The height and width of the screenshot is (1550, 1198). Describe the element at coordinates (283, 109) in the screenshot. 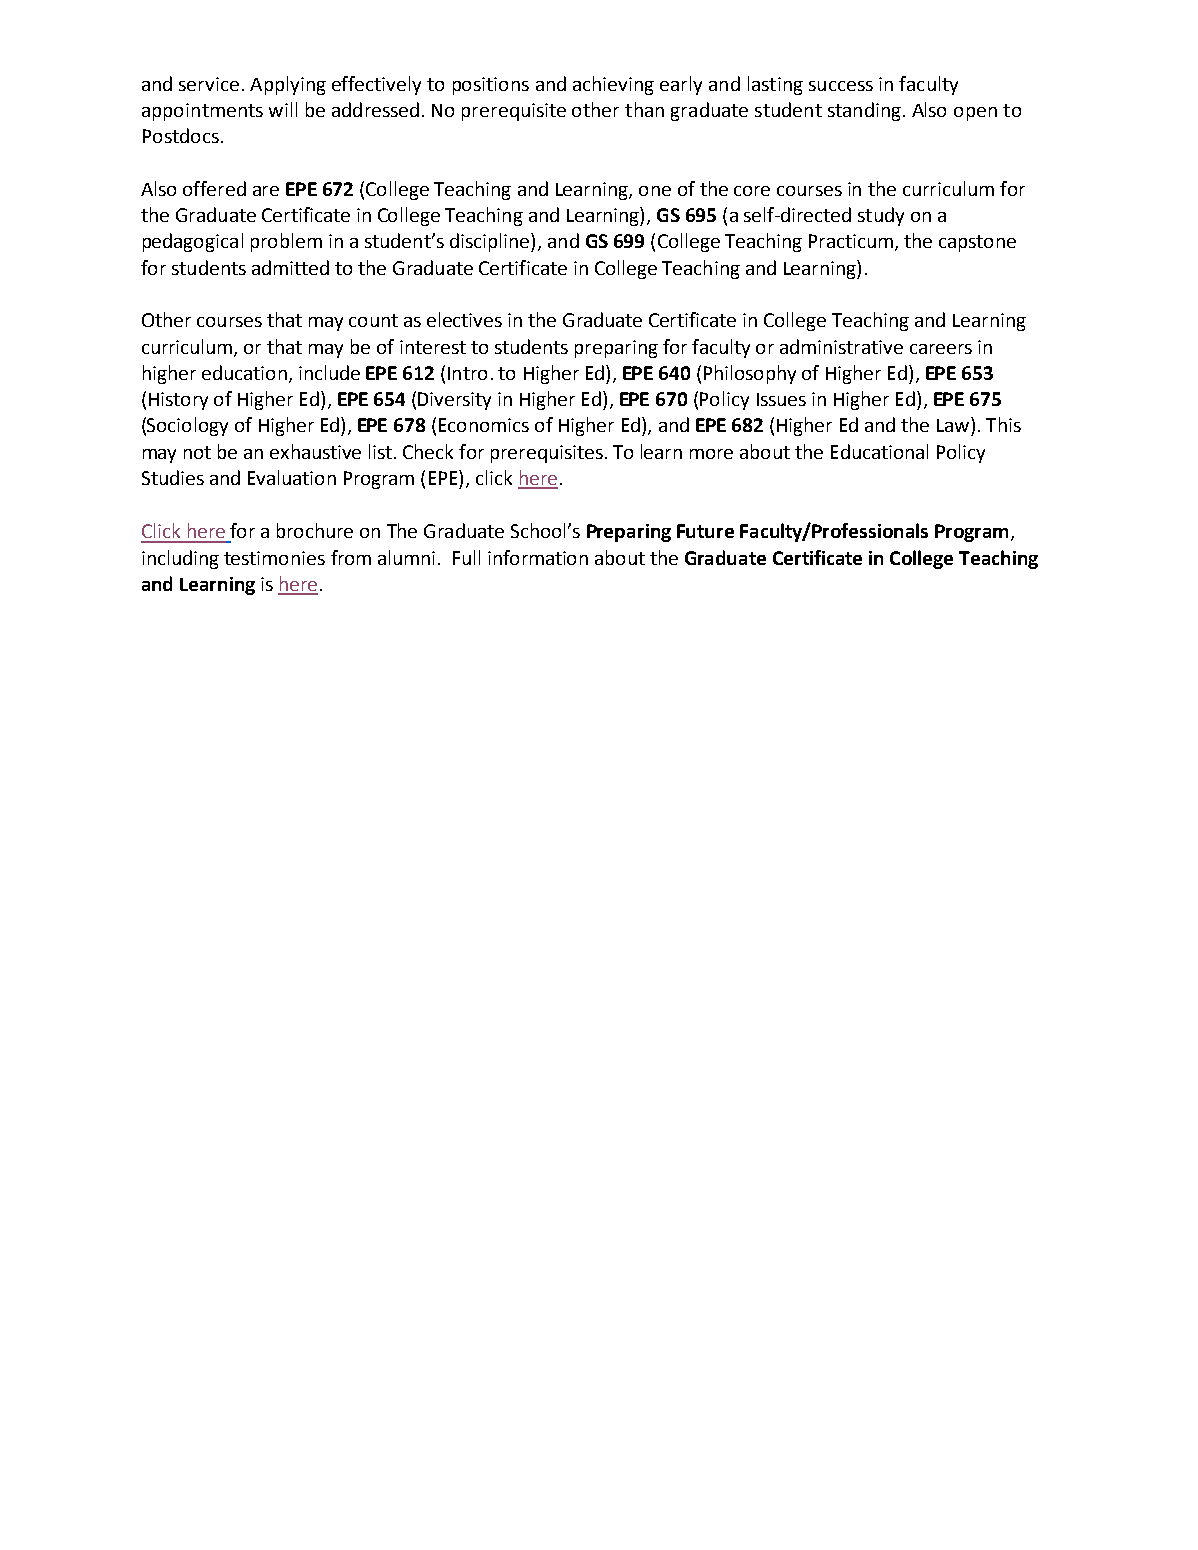

I see `will` at that location.
